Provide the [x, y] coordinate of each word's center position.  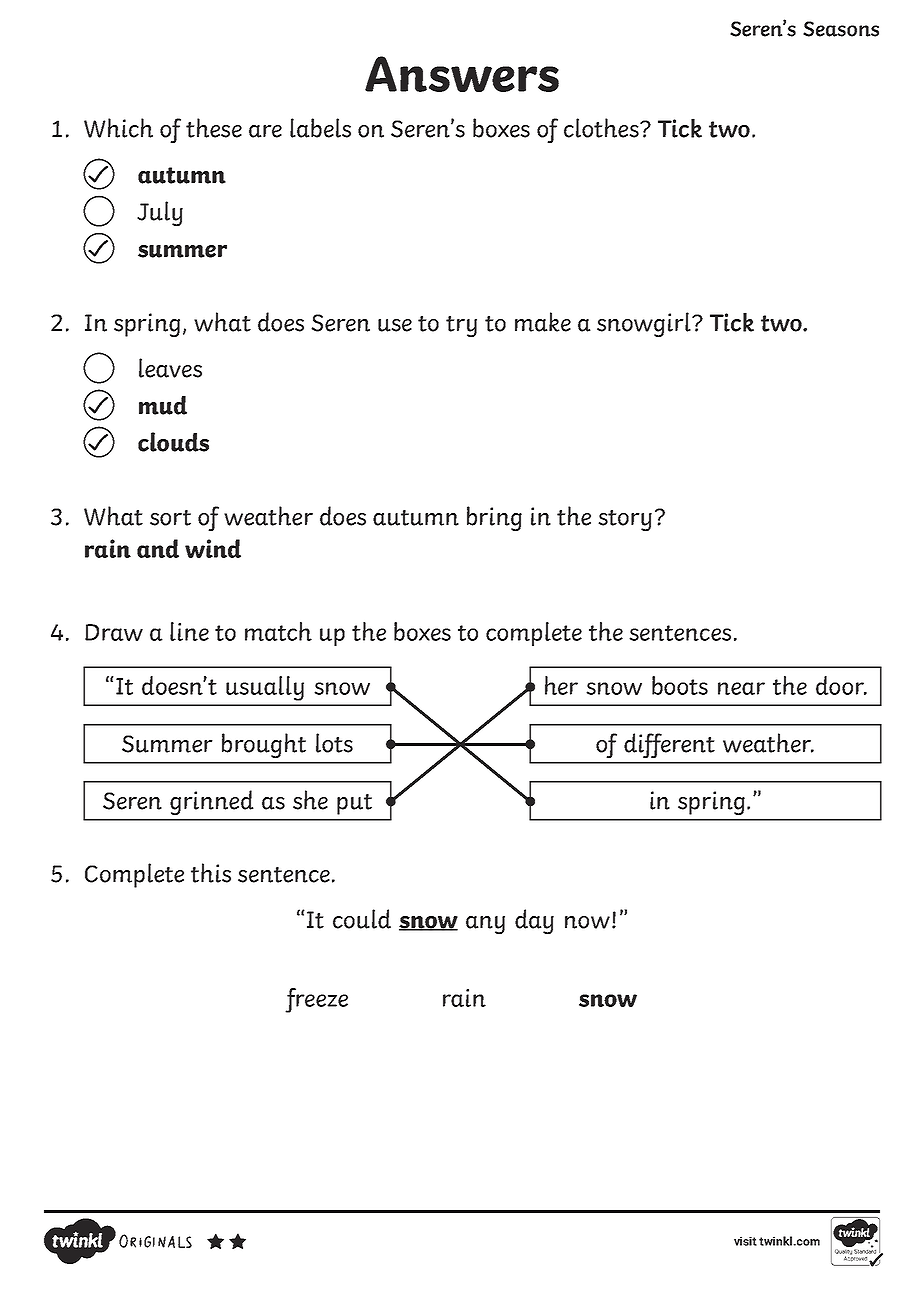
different [669, 745]
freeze [316, 1000]
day [534, 921]
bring [494, 518]
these [214, 128]
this [211, 873]
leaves [170, 368]
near [741, 688]
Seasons [841, 29]
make [543, 322]
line [189, 631]
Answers [462, 74]
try [461, 326]
